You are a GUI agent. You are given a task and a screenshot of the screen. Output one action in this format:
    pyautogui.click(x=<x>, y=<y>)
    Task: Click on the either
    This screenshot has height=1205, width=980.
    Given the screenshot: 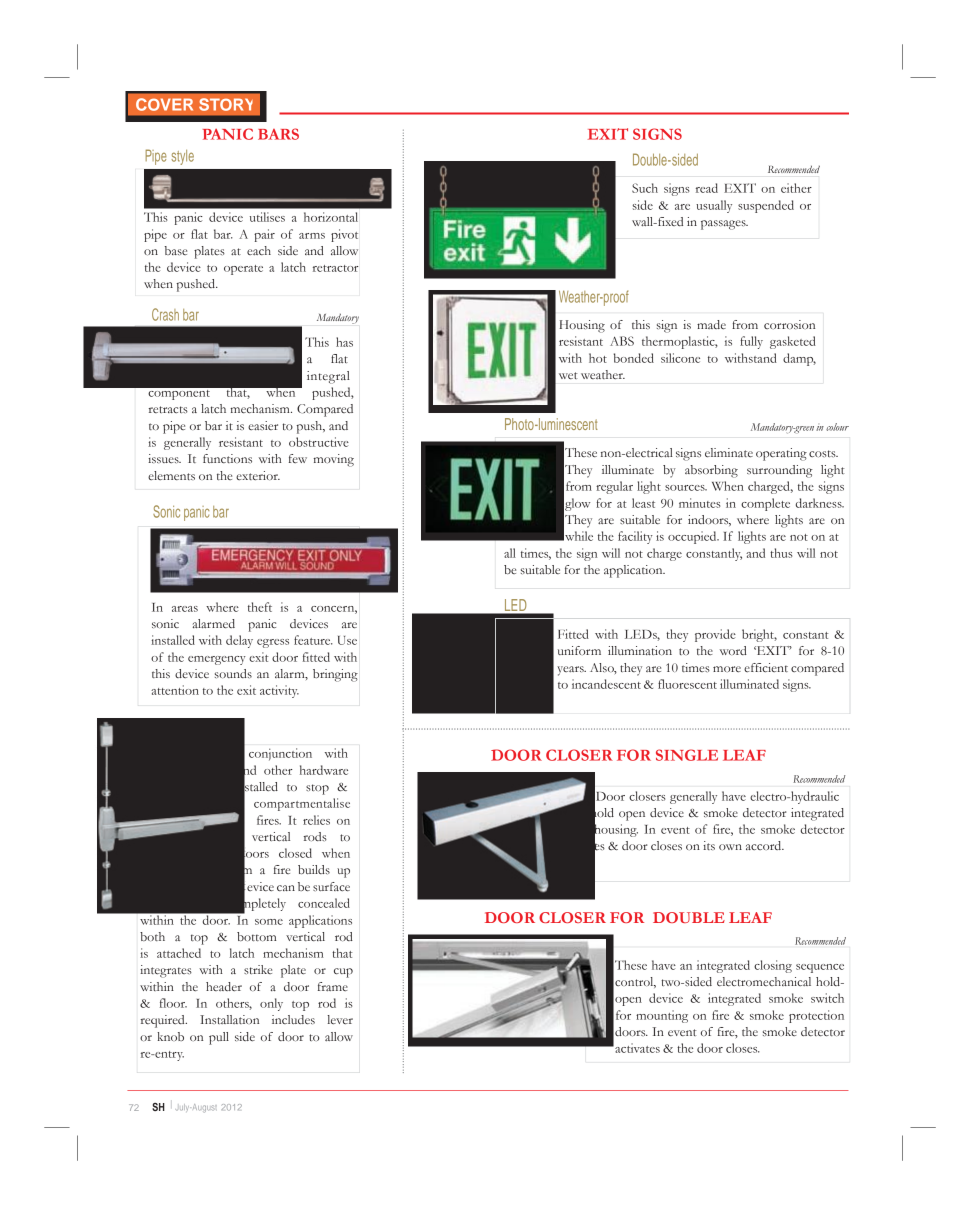 What is the action you would take?
    pyautogui.click(x=796, y=188)
